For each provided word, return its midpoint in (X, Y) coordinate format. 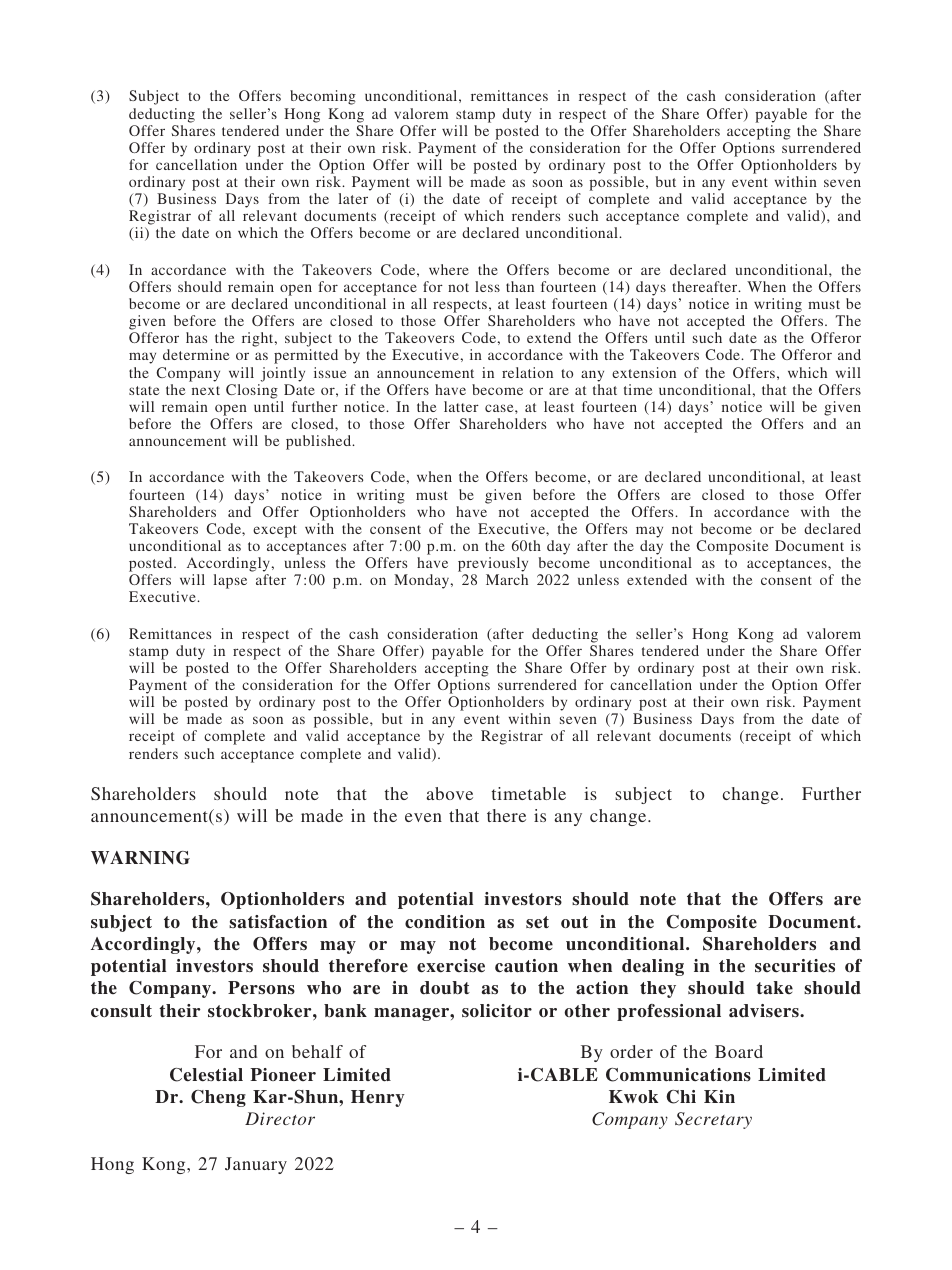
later (353, 198)
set (537, 922)
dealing (653, 967)
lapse (230, 581)
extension (644, 372)
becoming (323, 97)
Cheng (218, 1098)
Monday (423, 581)
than (520, 286)
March (507, 579)
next (206, 390)
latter (461, 406)
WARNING (140, 858)
